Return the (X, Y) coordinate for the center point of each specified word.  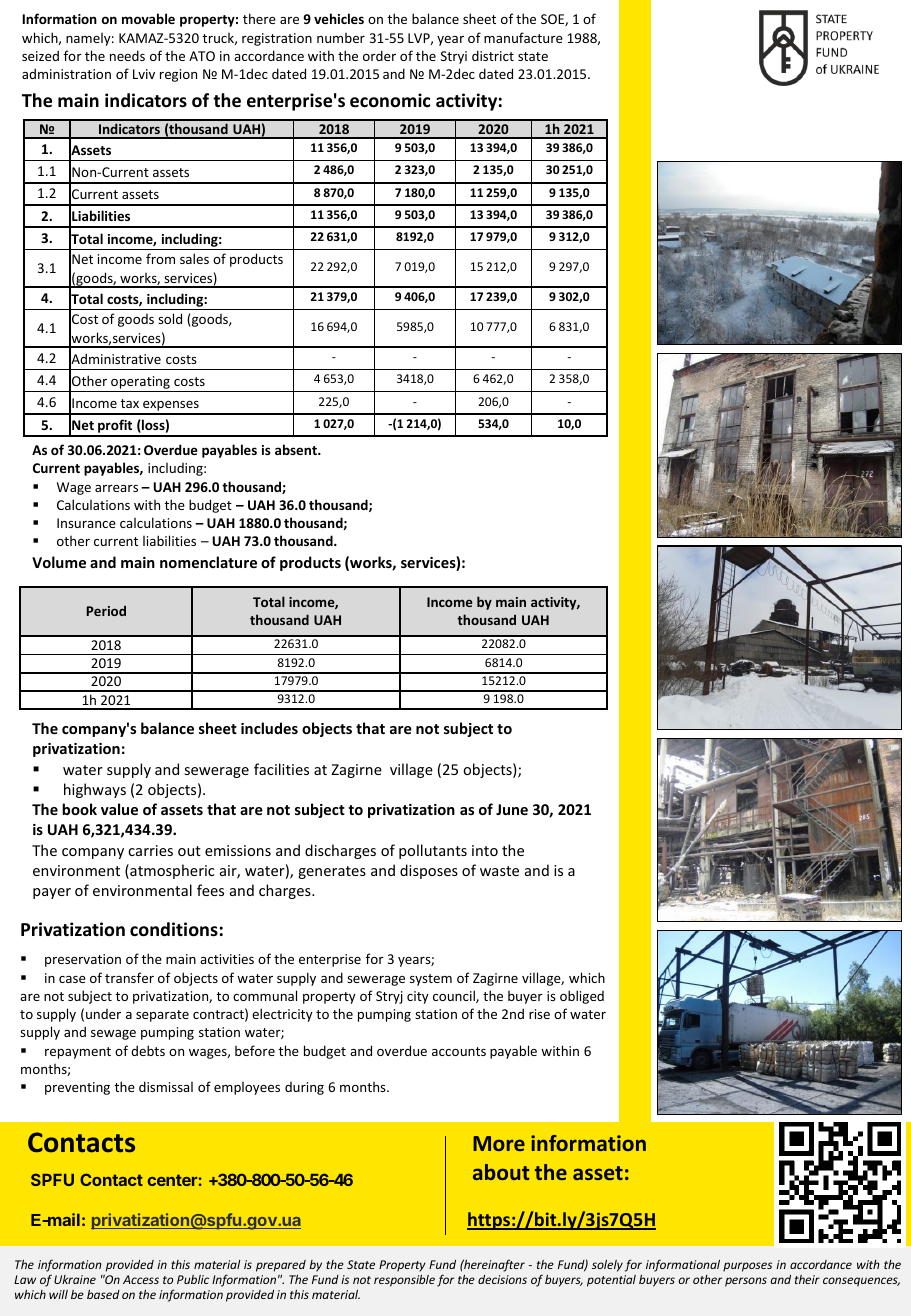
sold (170, 318)
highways (95, 790)
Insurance (86, 523)
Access (141, 1279)
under (103, 1014)
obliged (582, 997)
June (512, 809)
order (379, 55)
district (493, 55)
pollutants (433, 851)
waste (499, 871)
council (455, 996)
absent (297, 449)
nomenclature (208, 562)
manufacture (523, 37)
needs (127, 55)
